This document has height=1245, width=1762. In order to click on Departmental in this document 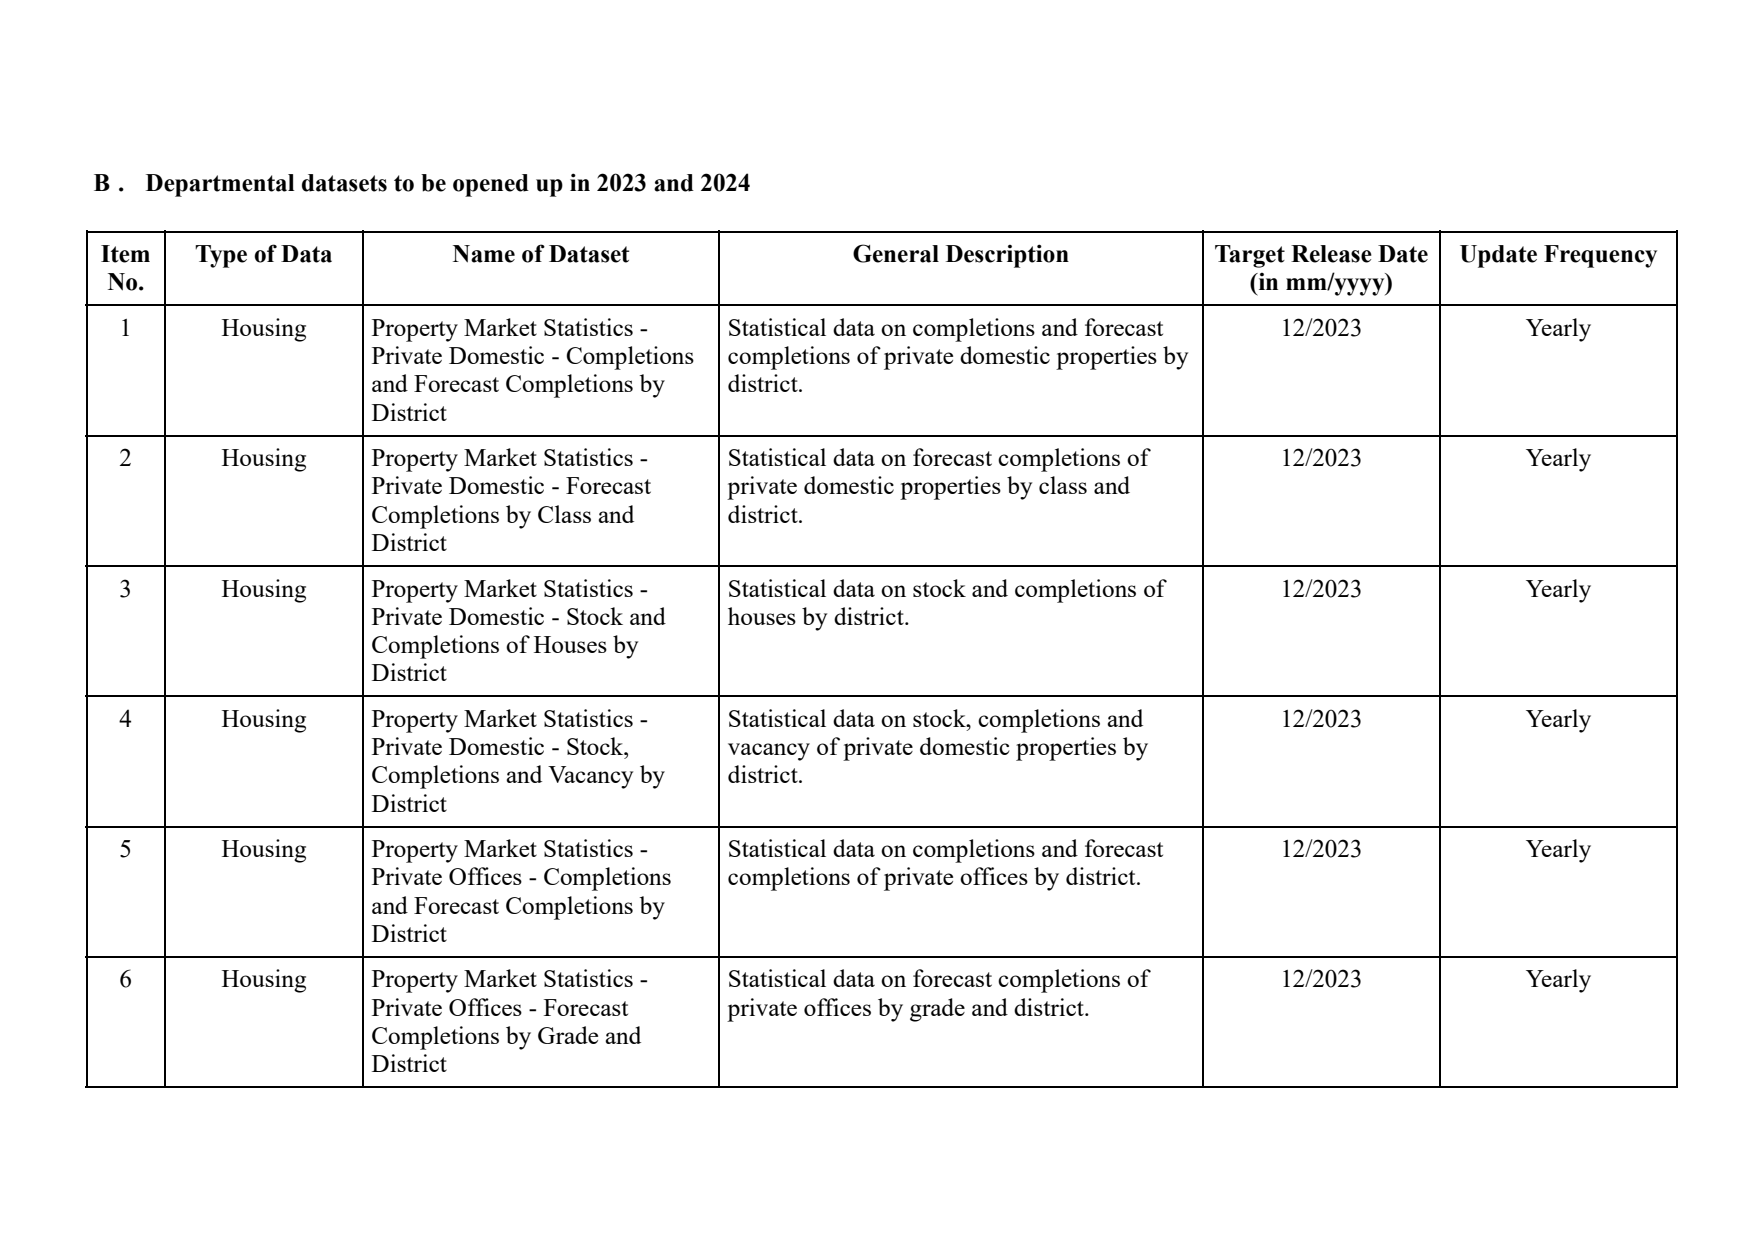, I will do `click(220, 185)`.
